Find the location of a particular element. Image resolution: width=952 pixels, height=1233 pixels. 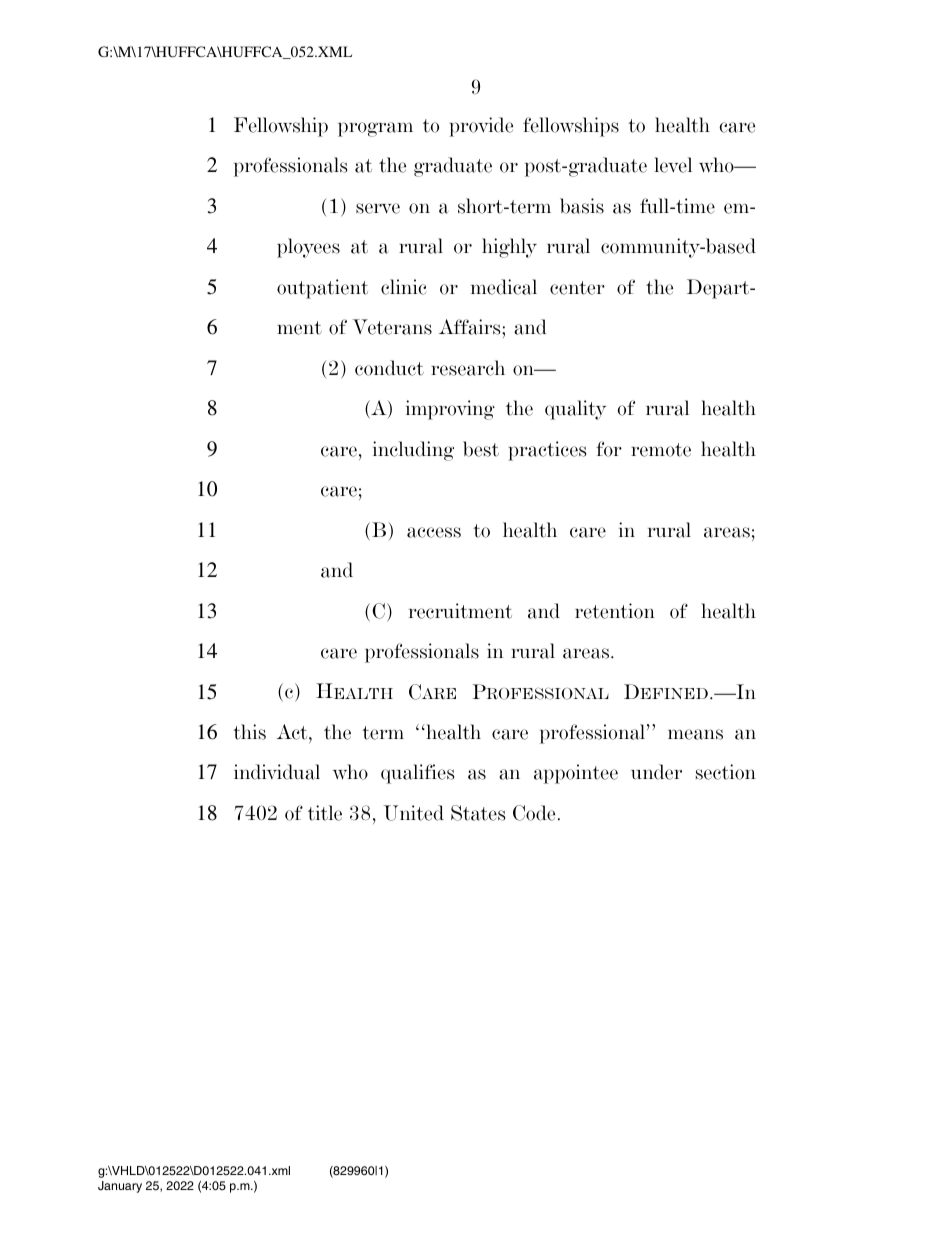

Code is located at coordinates (534, 813).
